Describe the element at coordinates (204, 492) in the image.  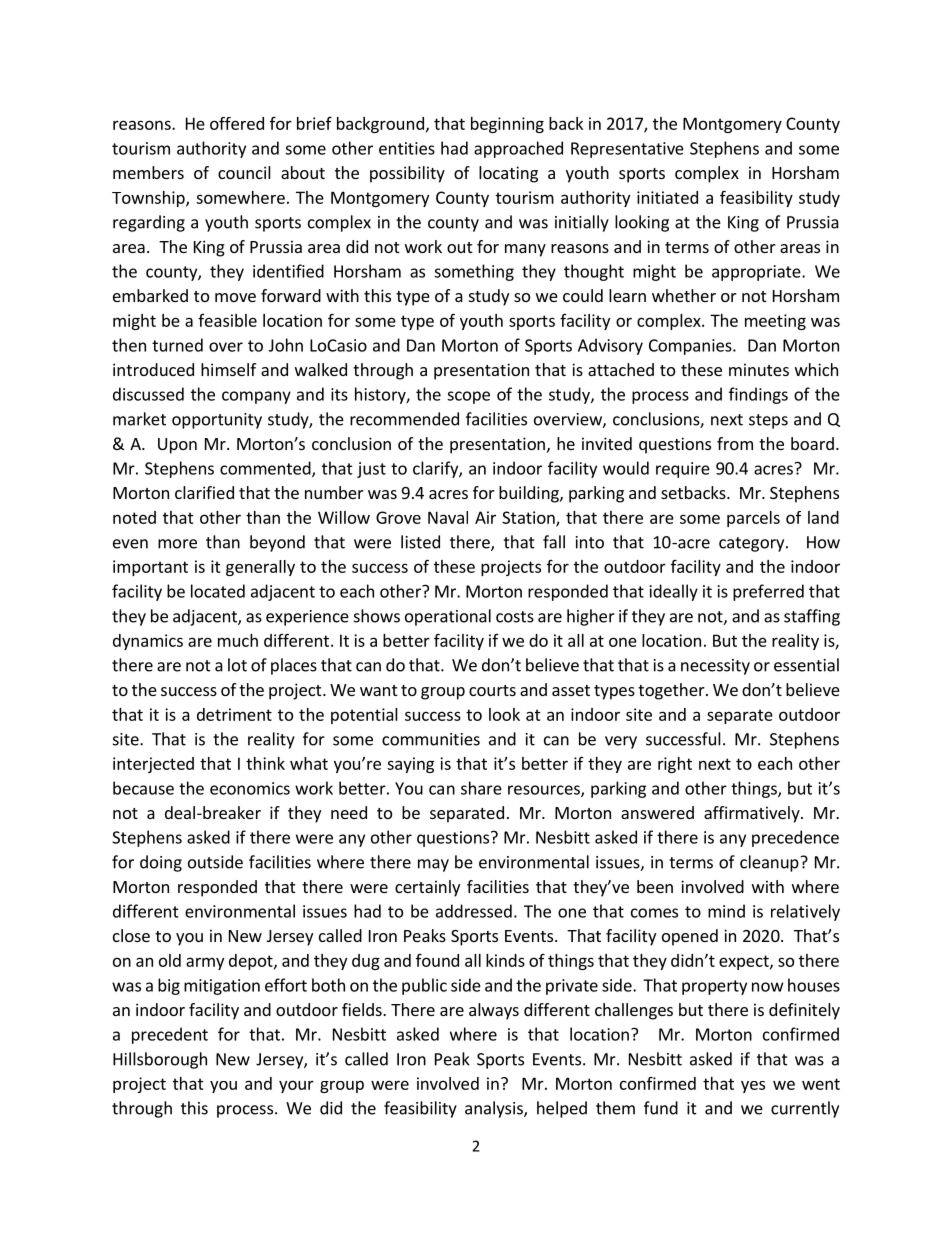
I see `clarified` at that location.
